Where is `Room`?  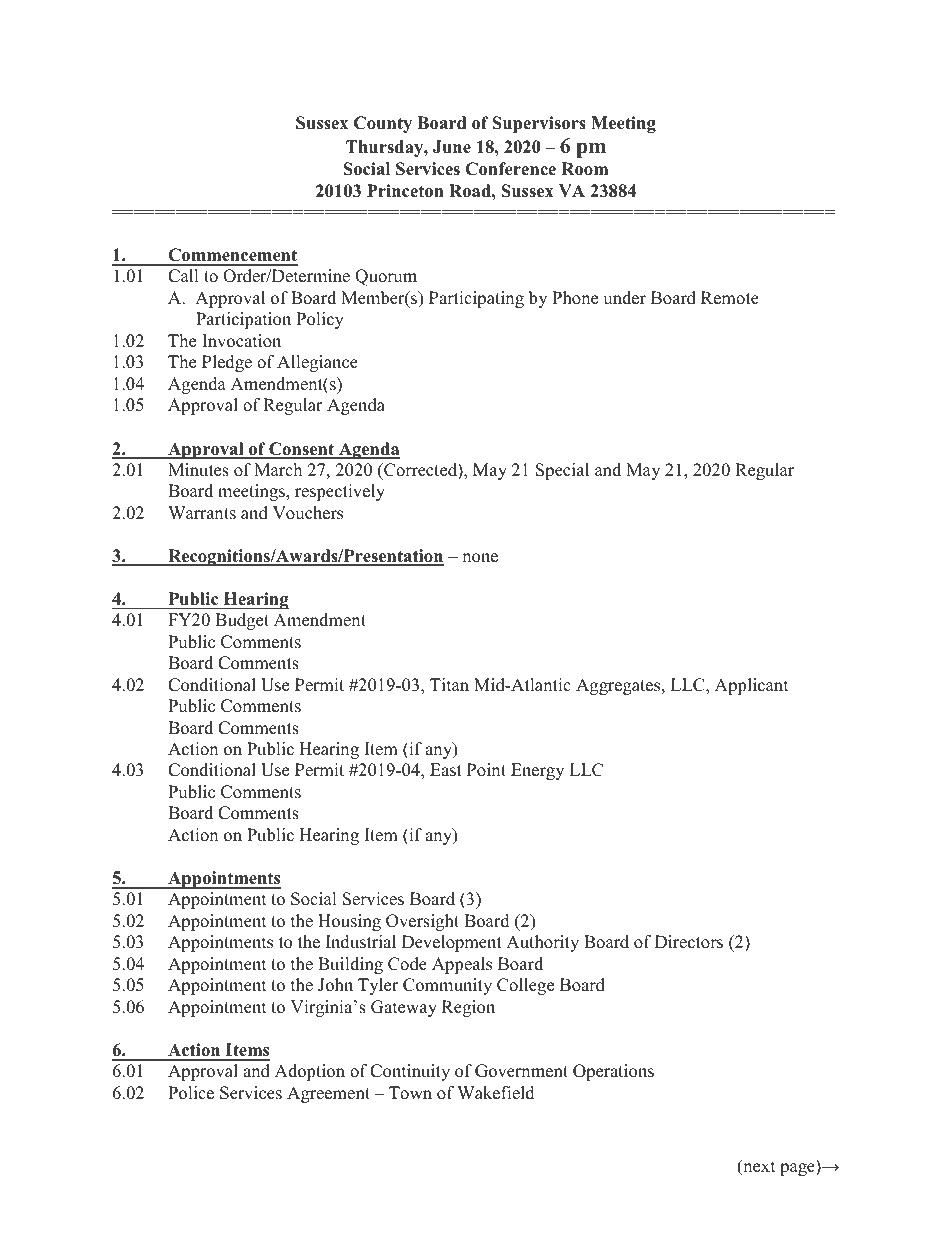 Room is located at coordinates (584, 169).
